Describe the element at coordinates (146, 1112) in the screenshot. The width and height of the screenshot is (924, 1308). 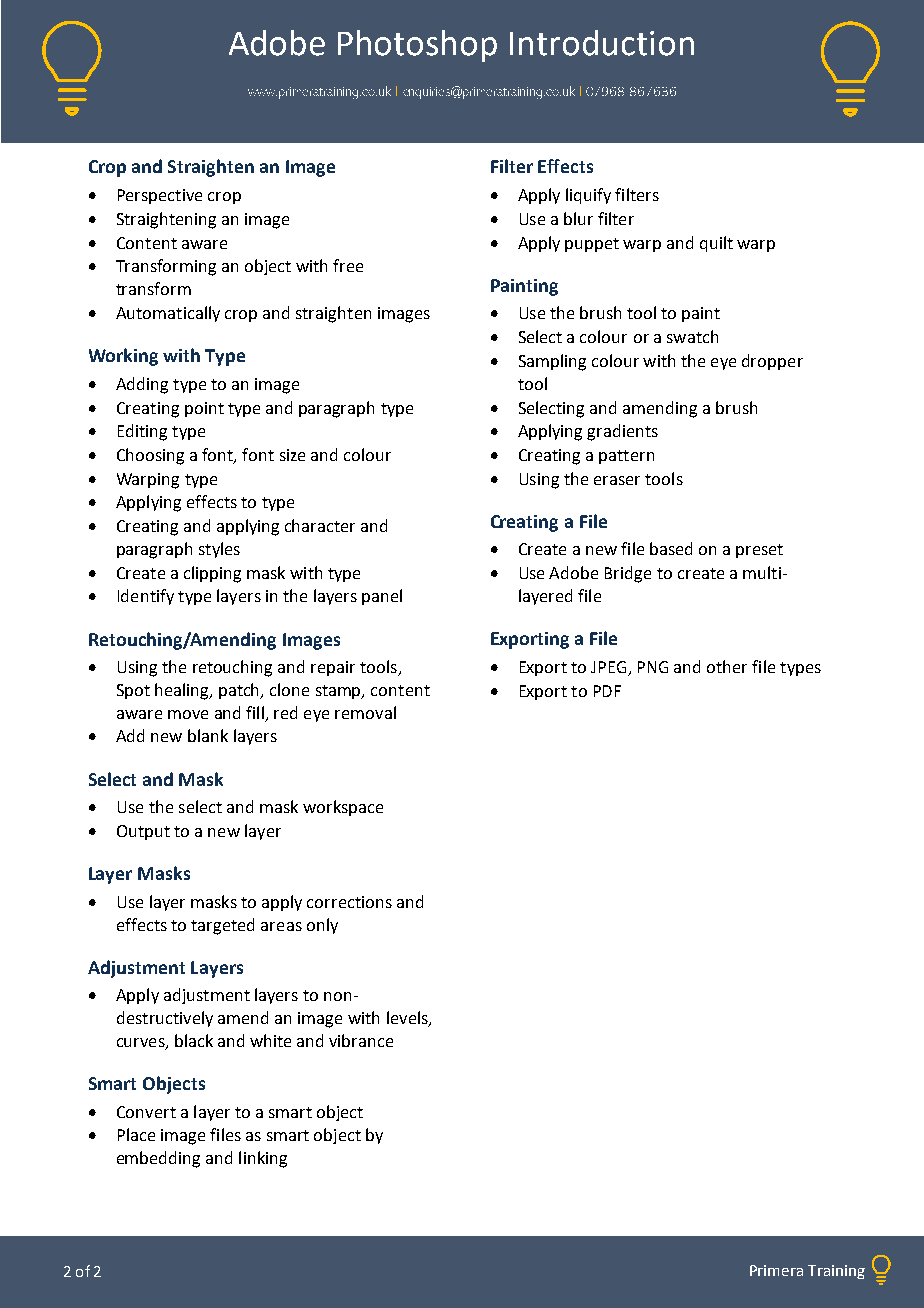
I see `Convert` at that location.
